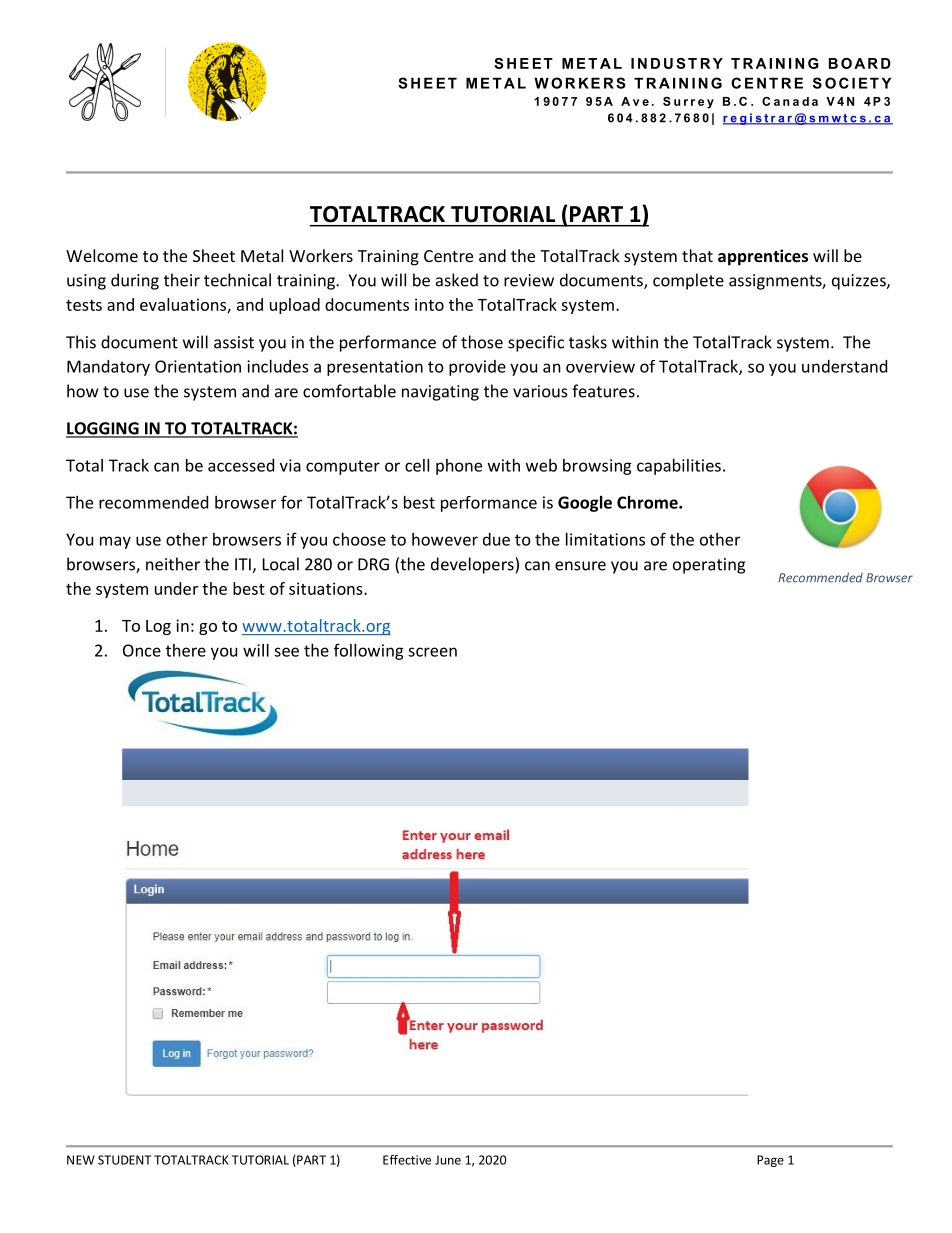 The width and height of the image is (952, 1233). Describe the element at coordinates (790, 101) in the image. I see `Canada` at that location.
